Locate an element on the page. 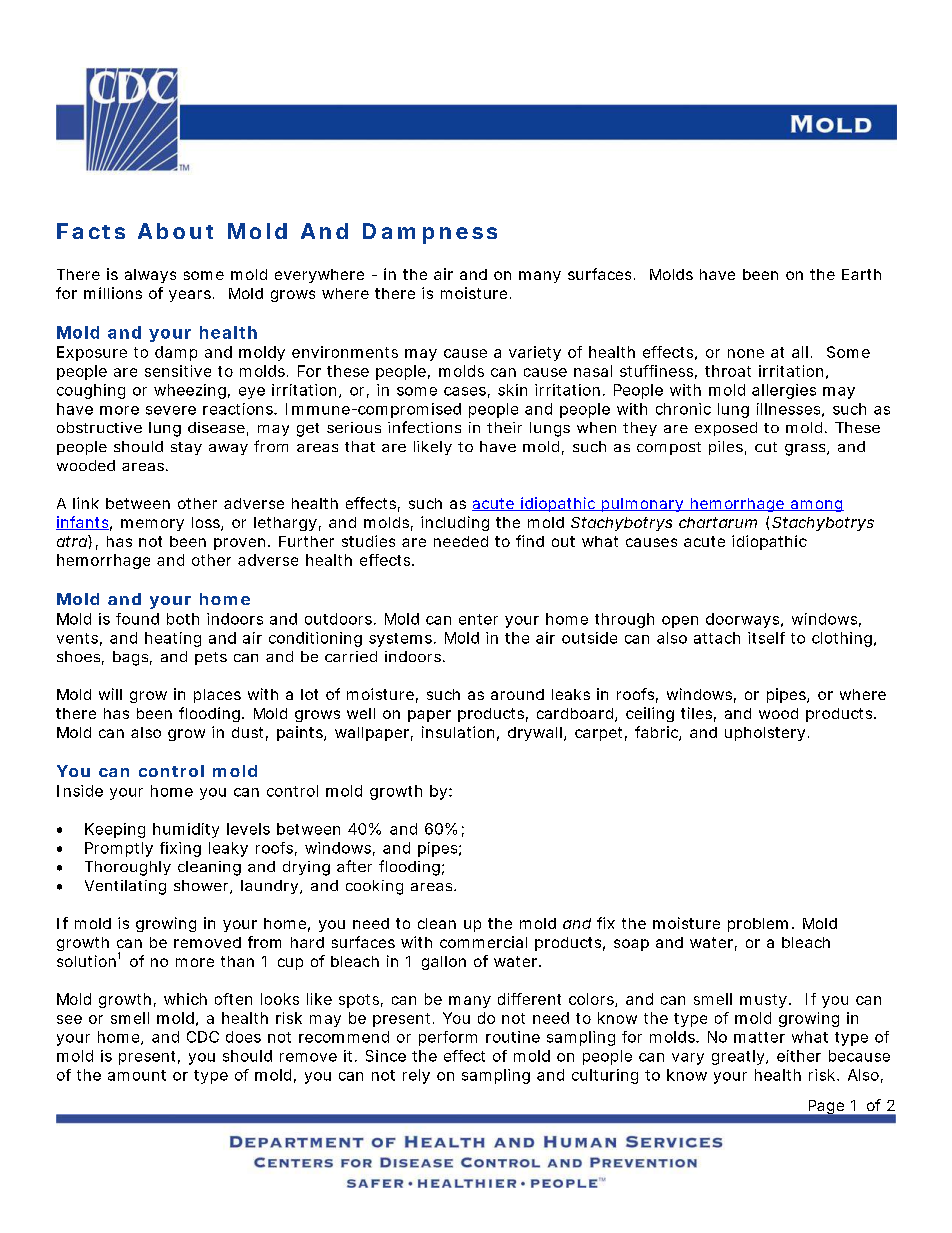 The image size is (952, 1233). perform is located at coordinates (448, 1038).
